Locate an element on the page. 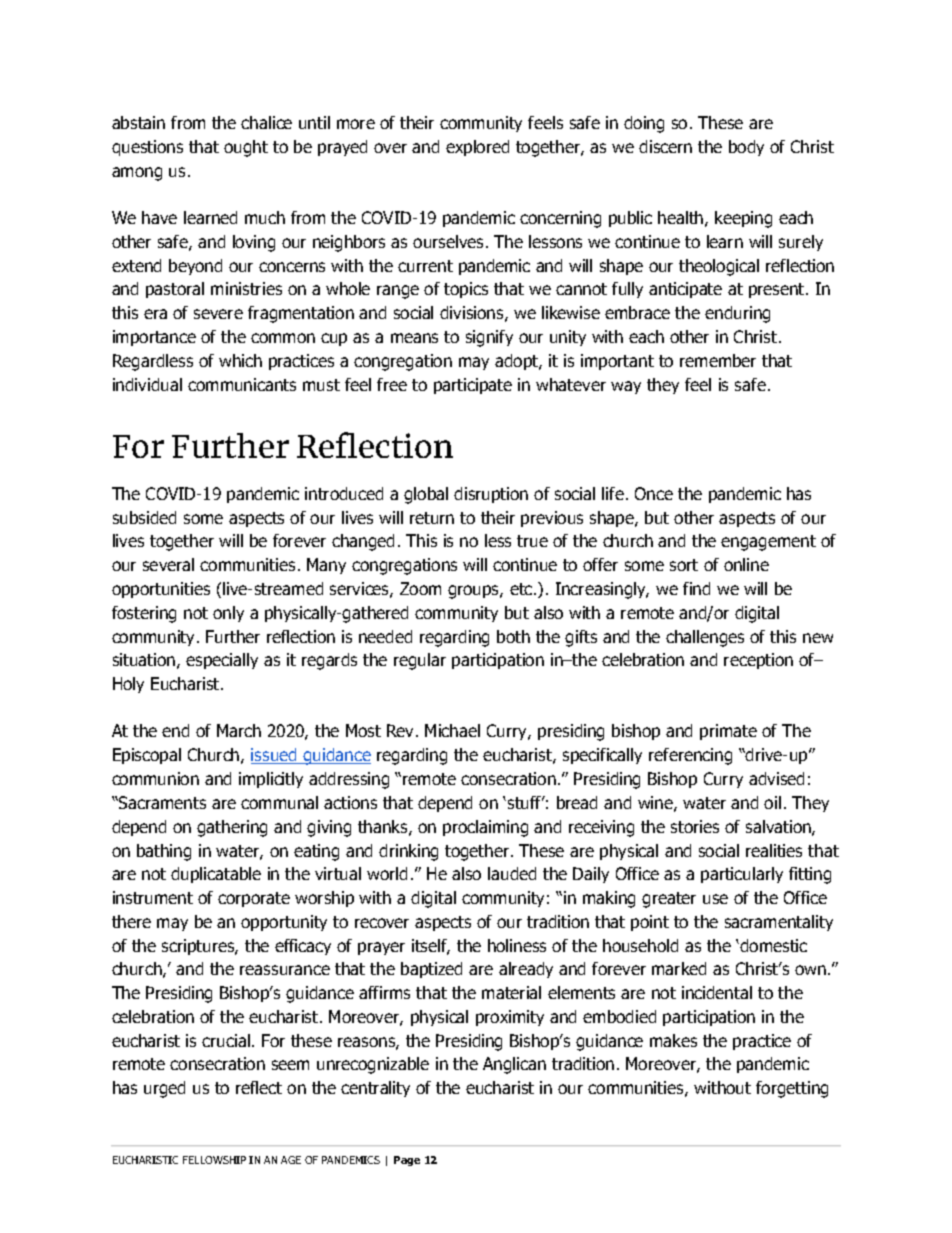  remember is located at coordinates (718, 360).
